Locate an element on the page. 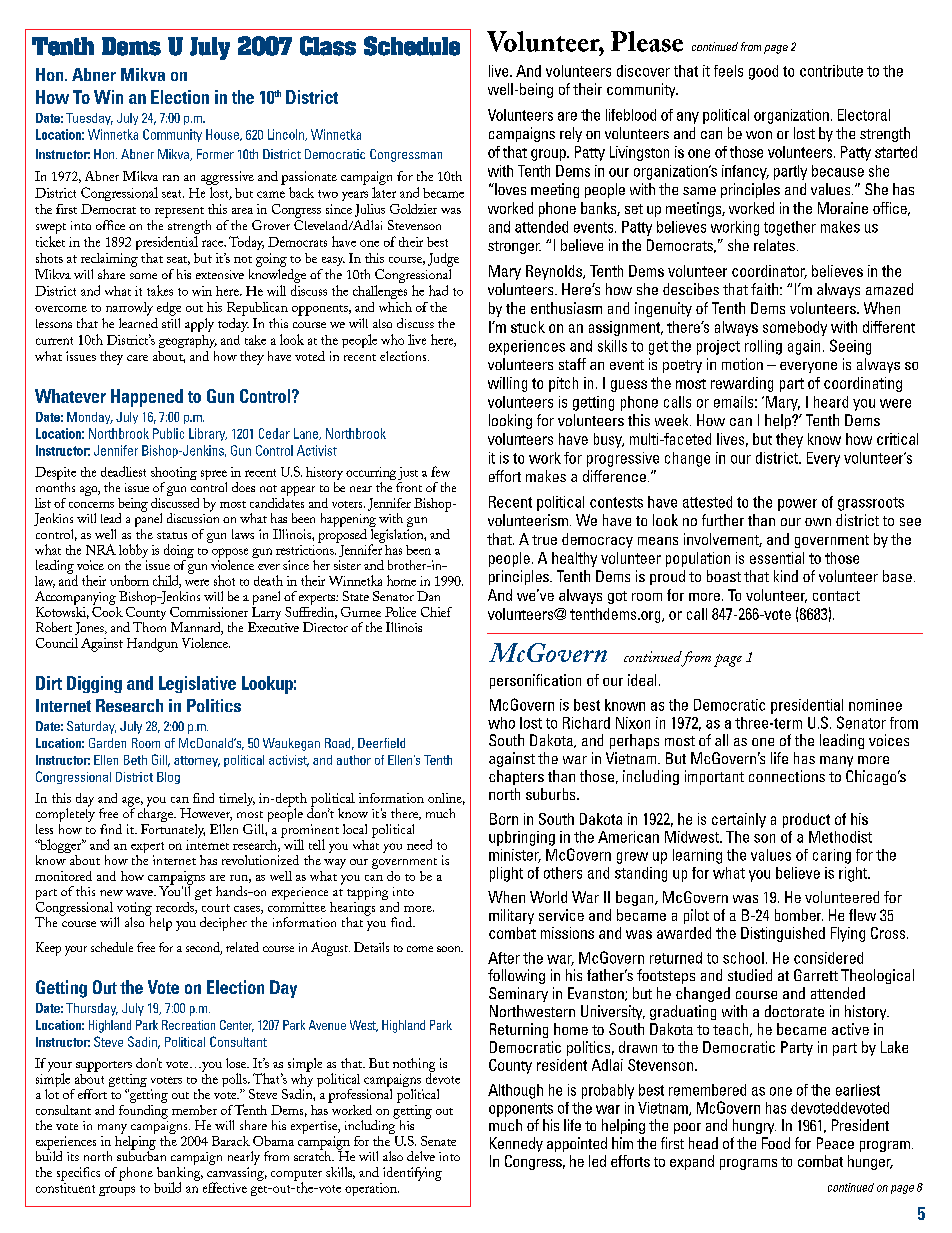 The image size is (952, 1233). Cook is located at coordinates (107, 610).
